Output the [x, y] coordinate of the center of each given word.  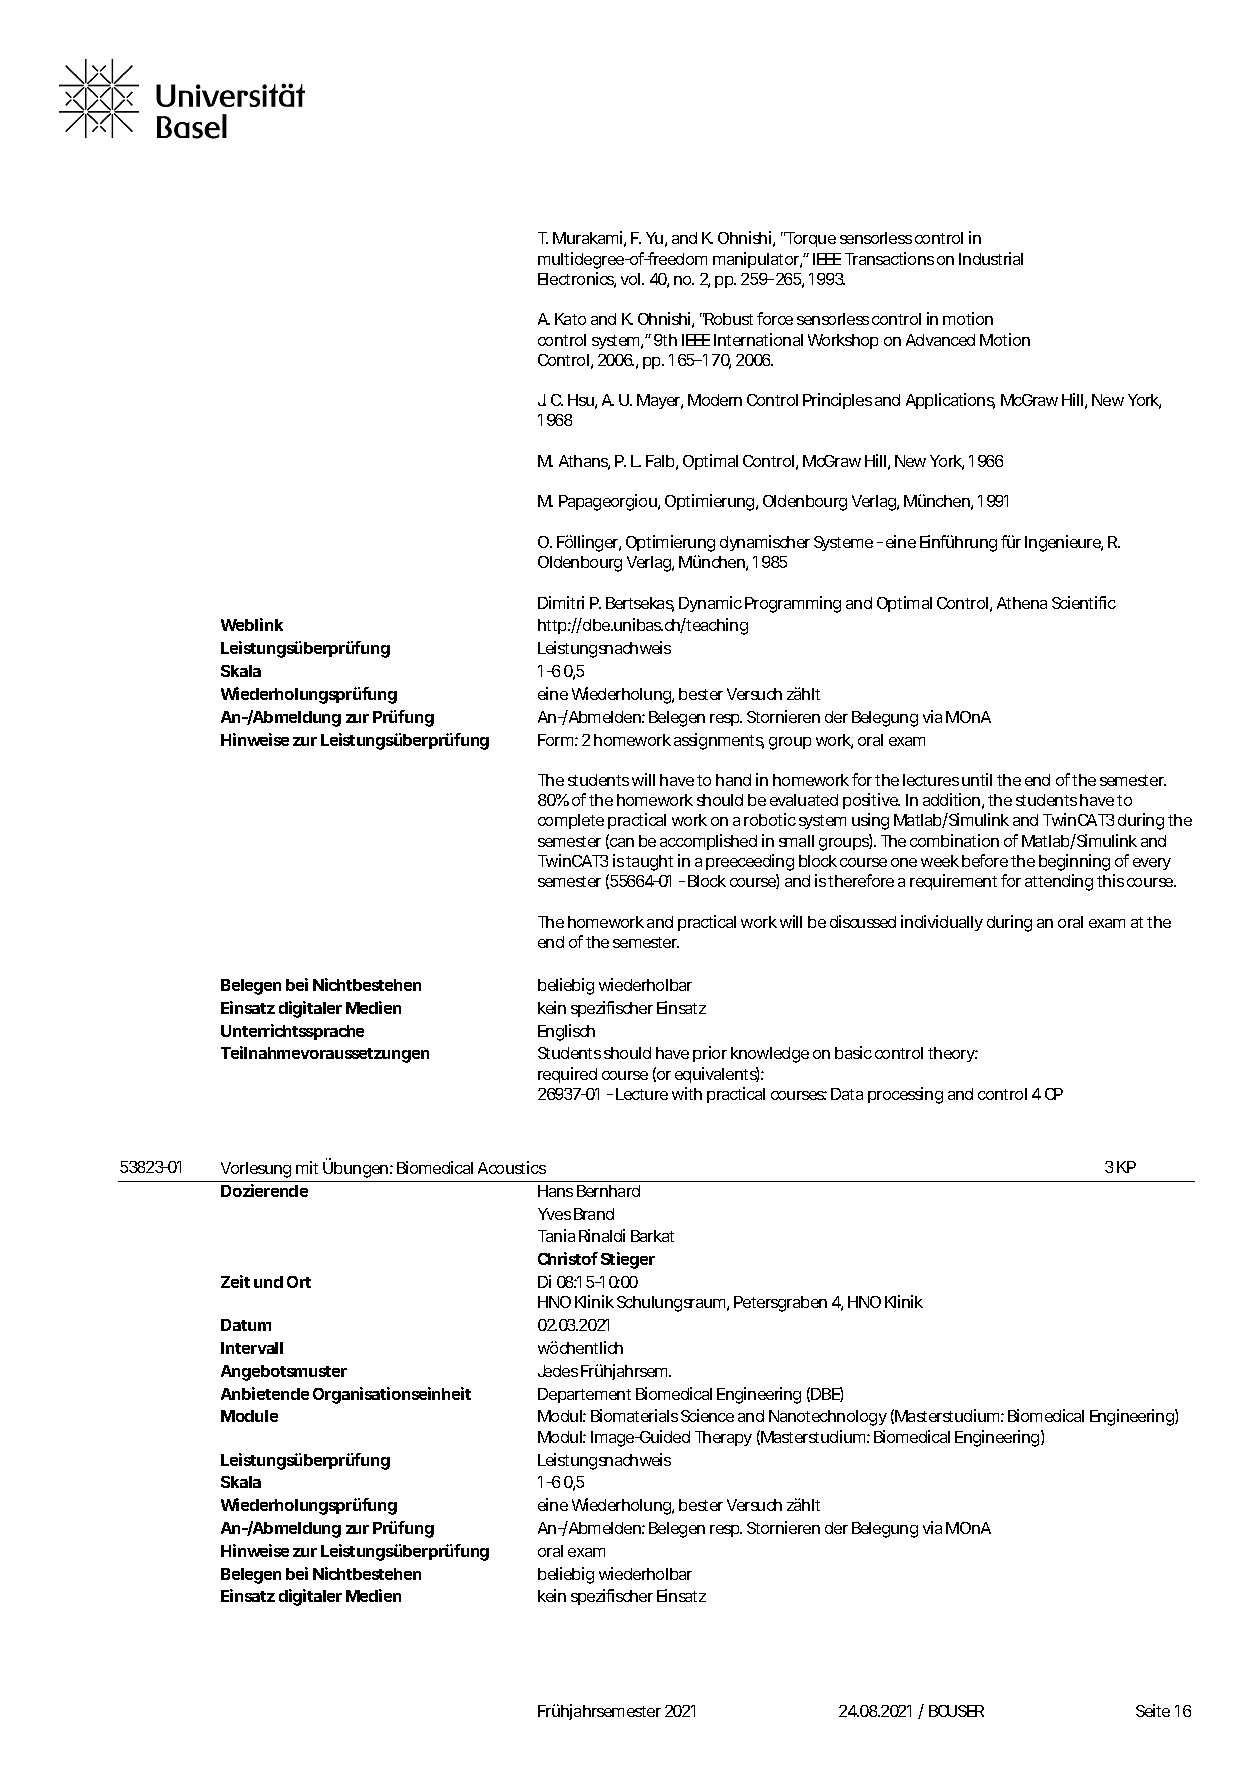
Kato [570, 319]
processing [905, 1095]
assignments [719, 741]
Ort [299, 1282]
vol [632, 279]
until [977, 779]
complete [571, 821]
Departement [584, 1395]
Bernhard [608, 1191]
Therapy [723, 1438]
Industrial [991, 258]
